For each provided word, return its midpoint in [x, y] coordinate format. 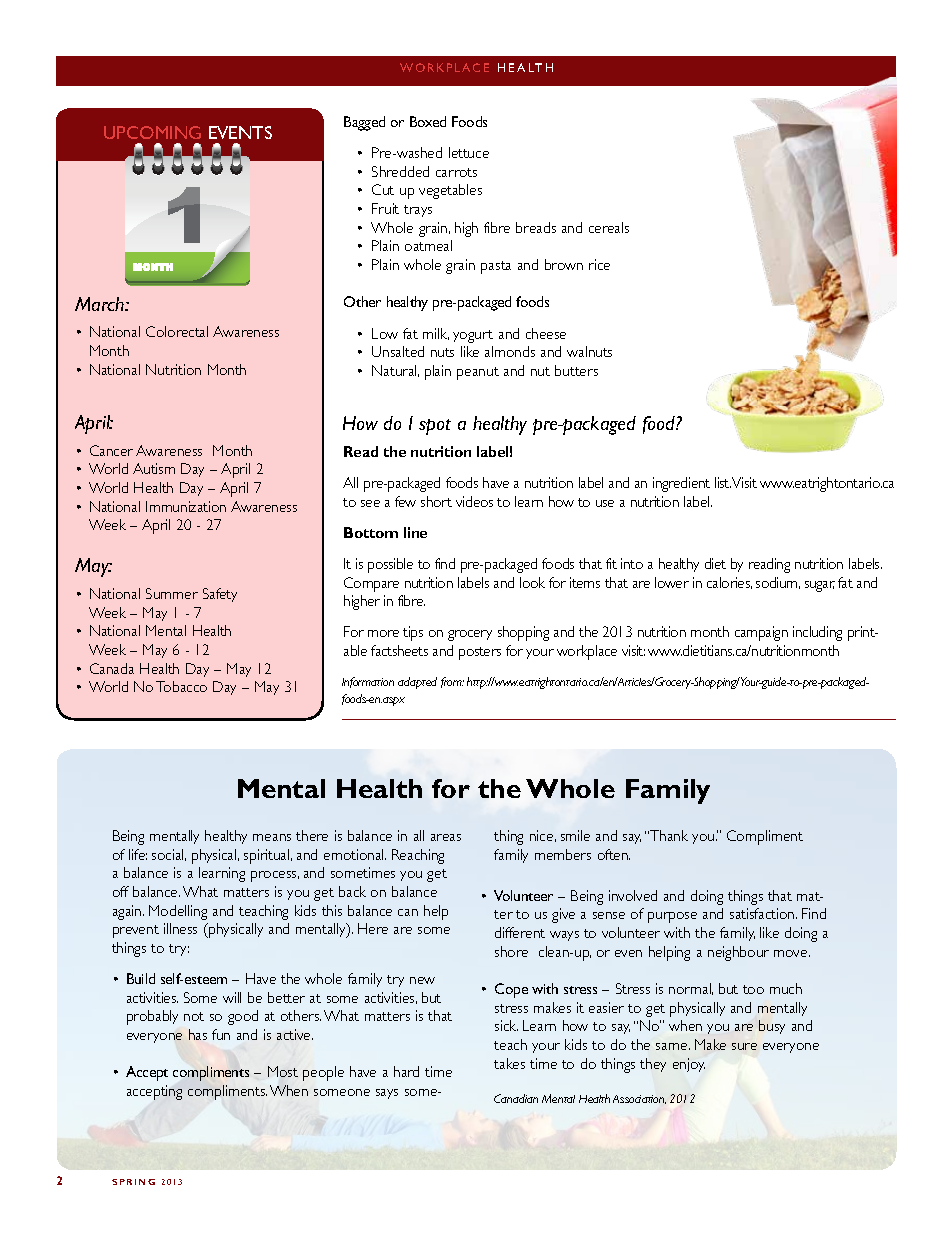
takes [509, 1063]
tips [413, 633]
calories [729, 583]
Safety [220, 595]
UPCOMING [152, 132]
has [198, 1034]
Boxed [428, 121]
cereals [609, 227]
